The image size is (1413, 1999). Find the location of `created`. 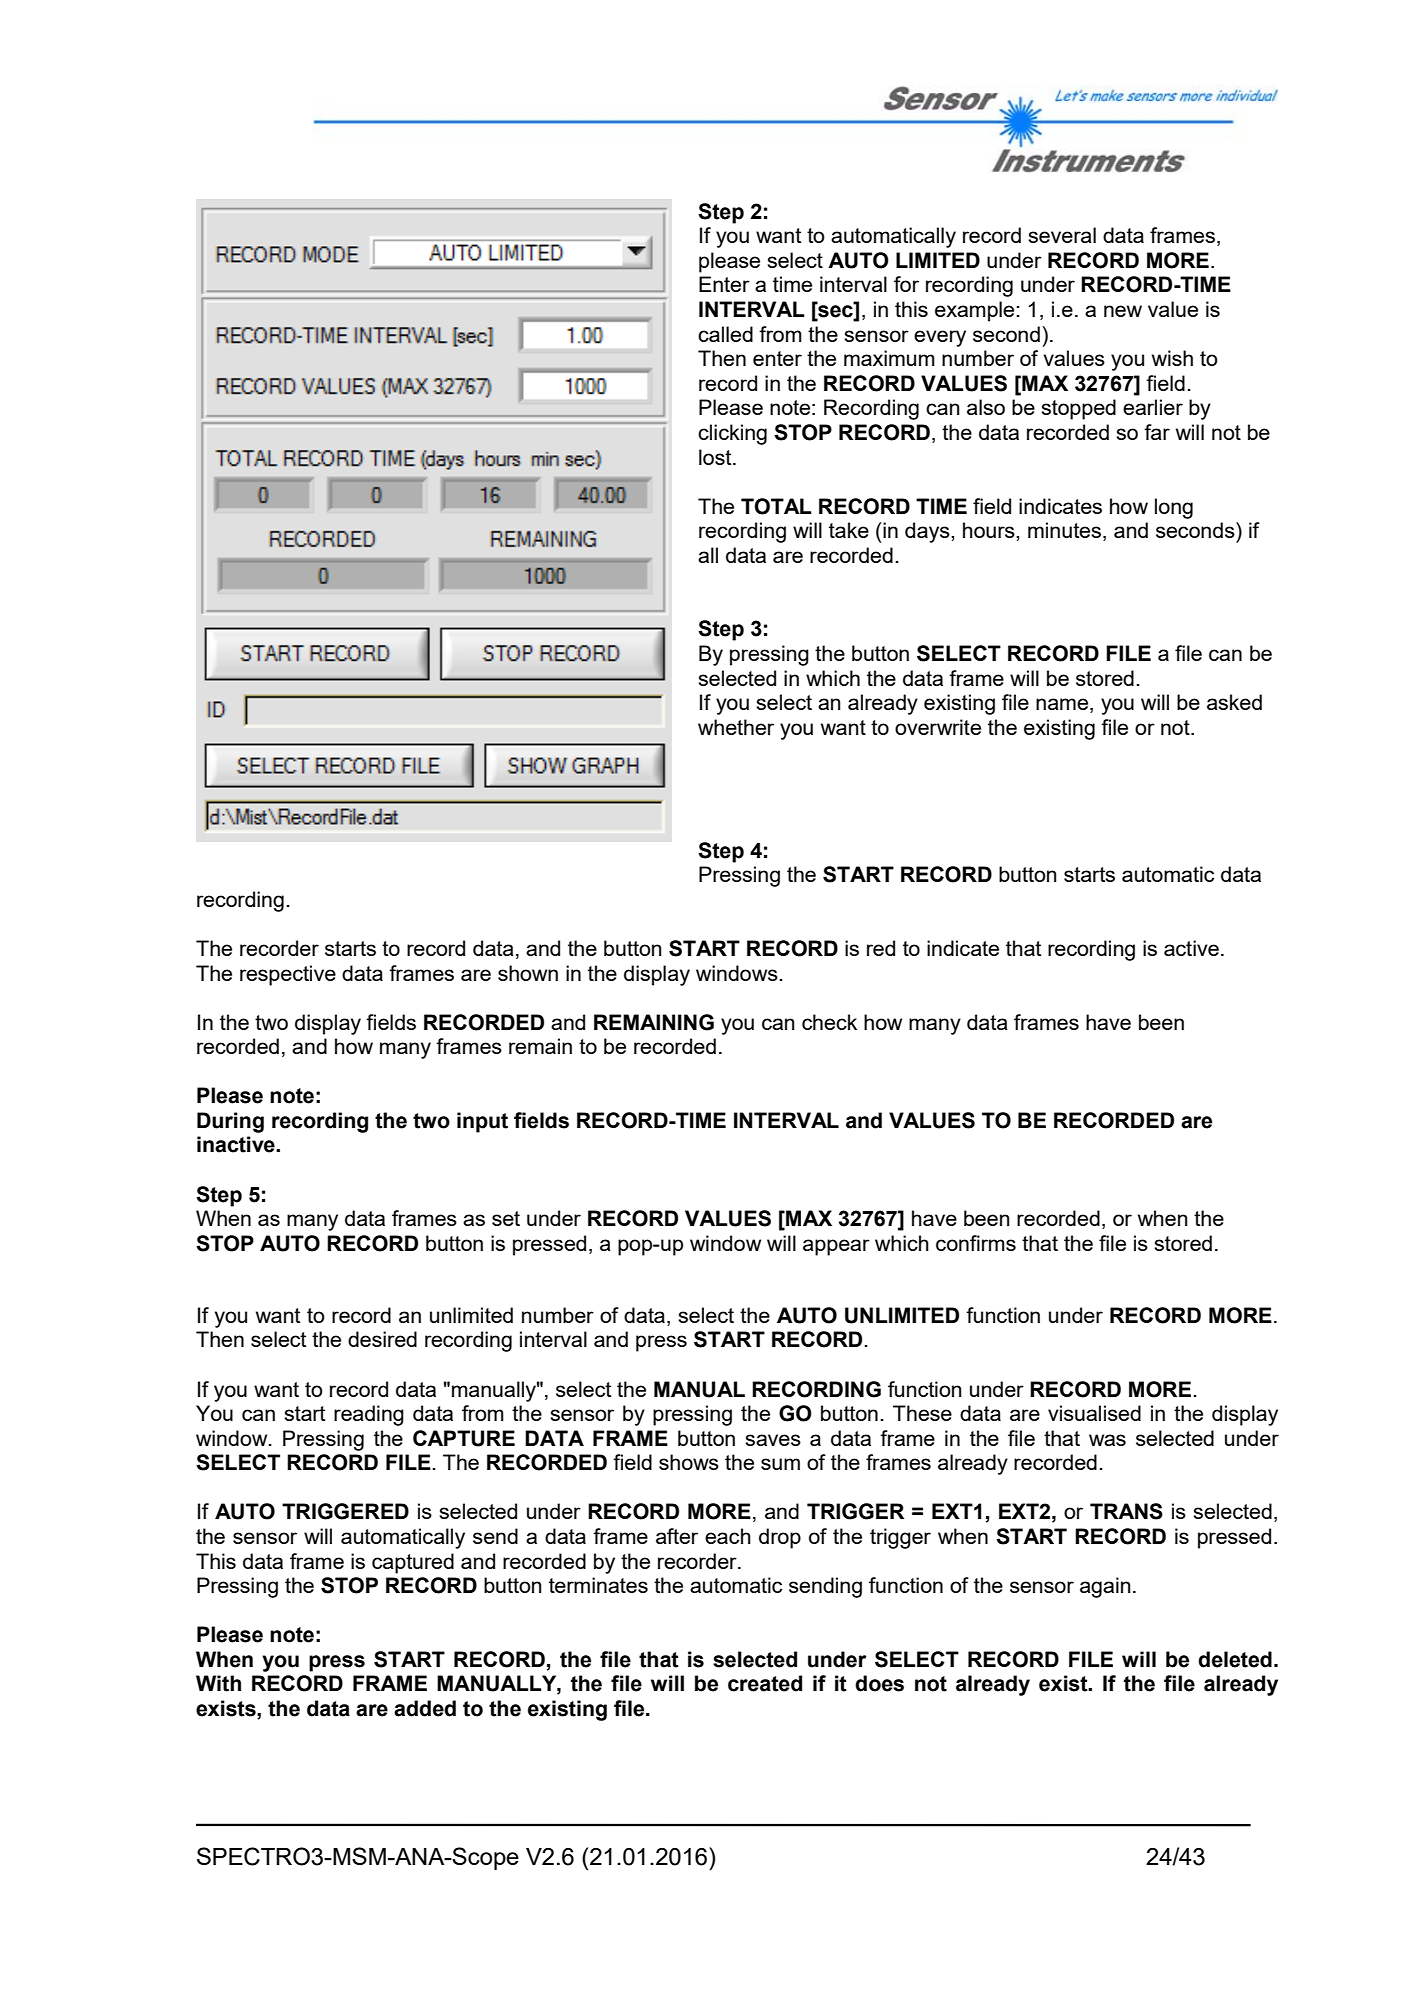

created is located at coordinates (765, 1683).
